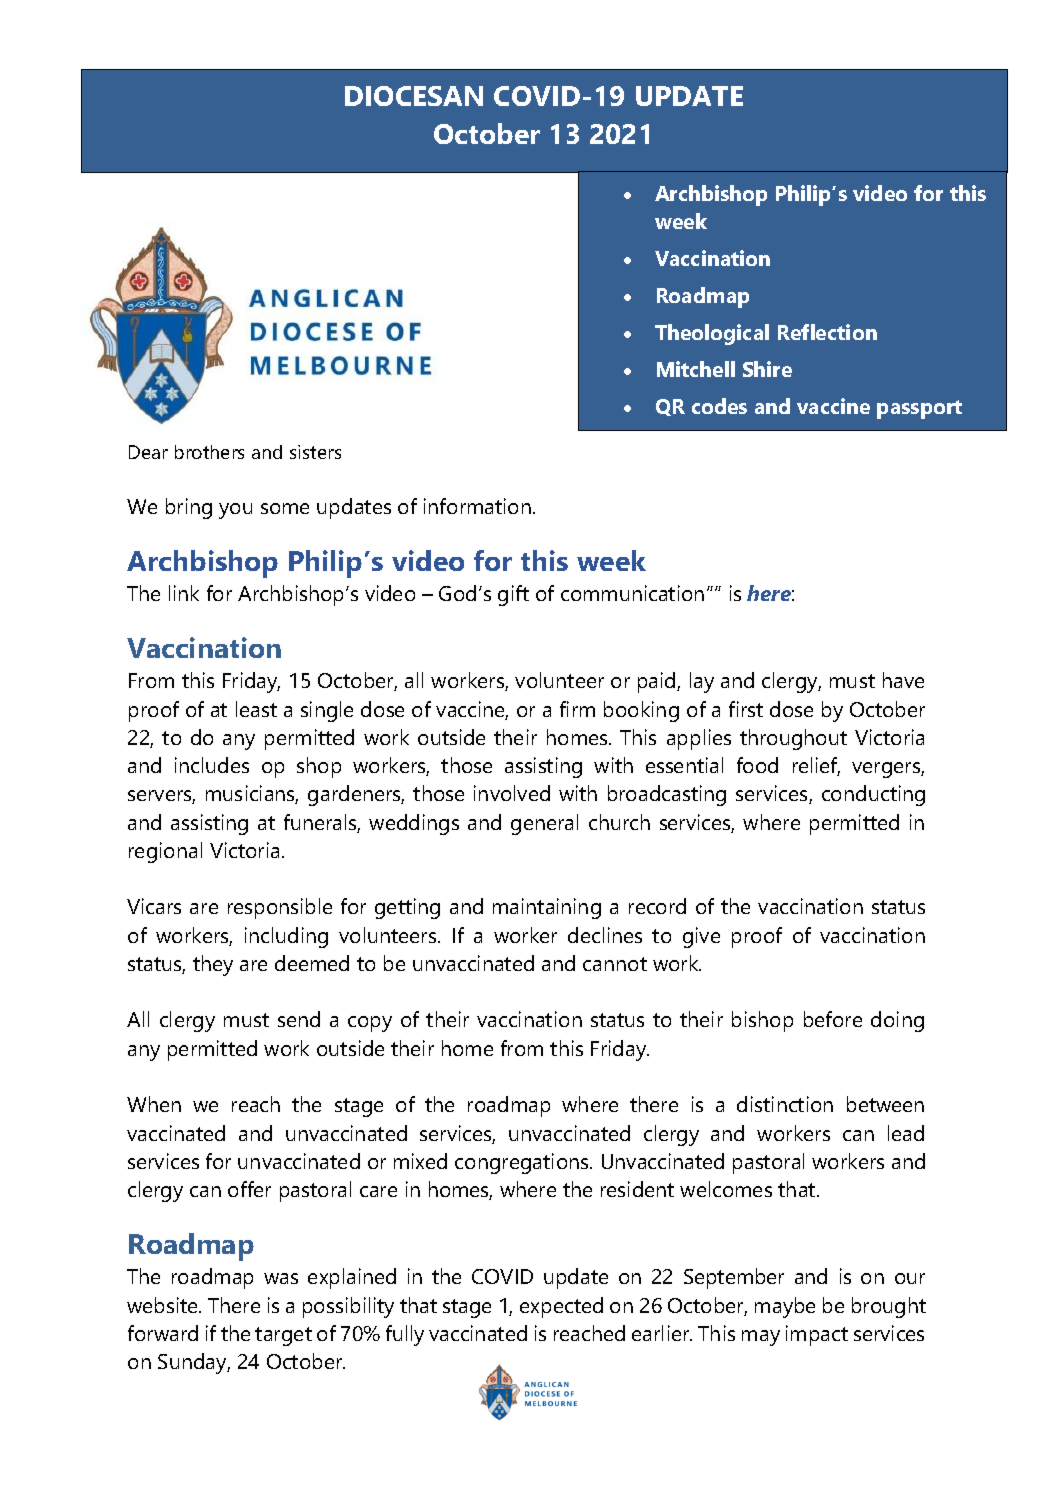 This screenshot has height=1491, width=1054. Describe the element at coordinates (696, 369) in the screenshot. I see `Mitchell` at that location.
